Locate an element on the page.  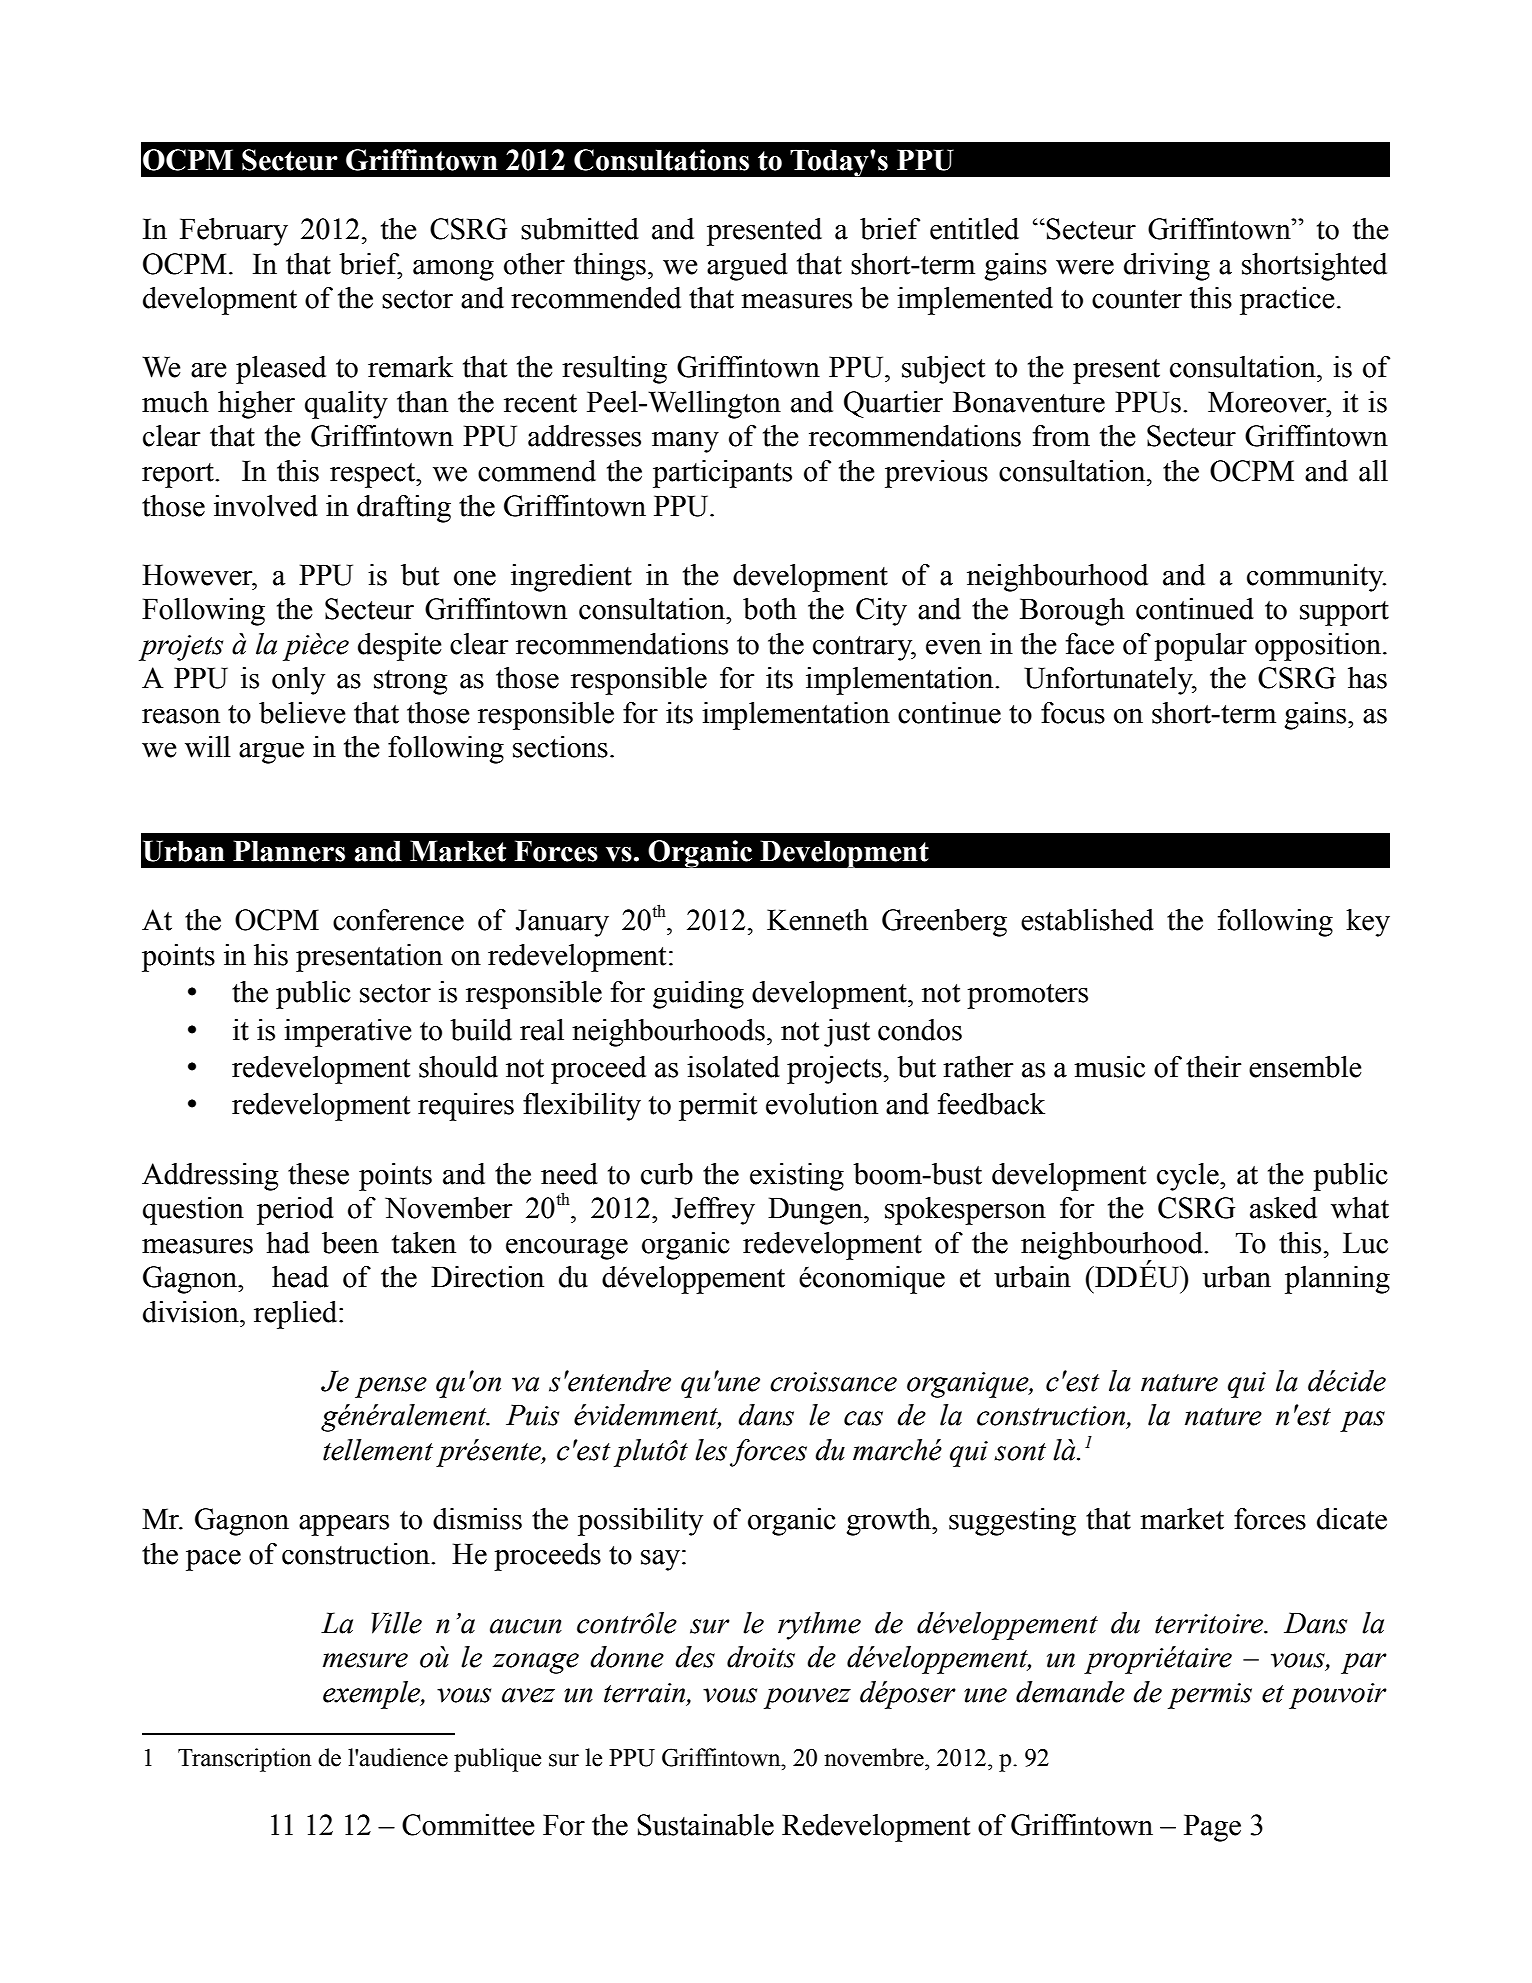
February is located at coordinates (234, 232).
